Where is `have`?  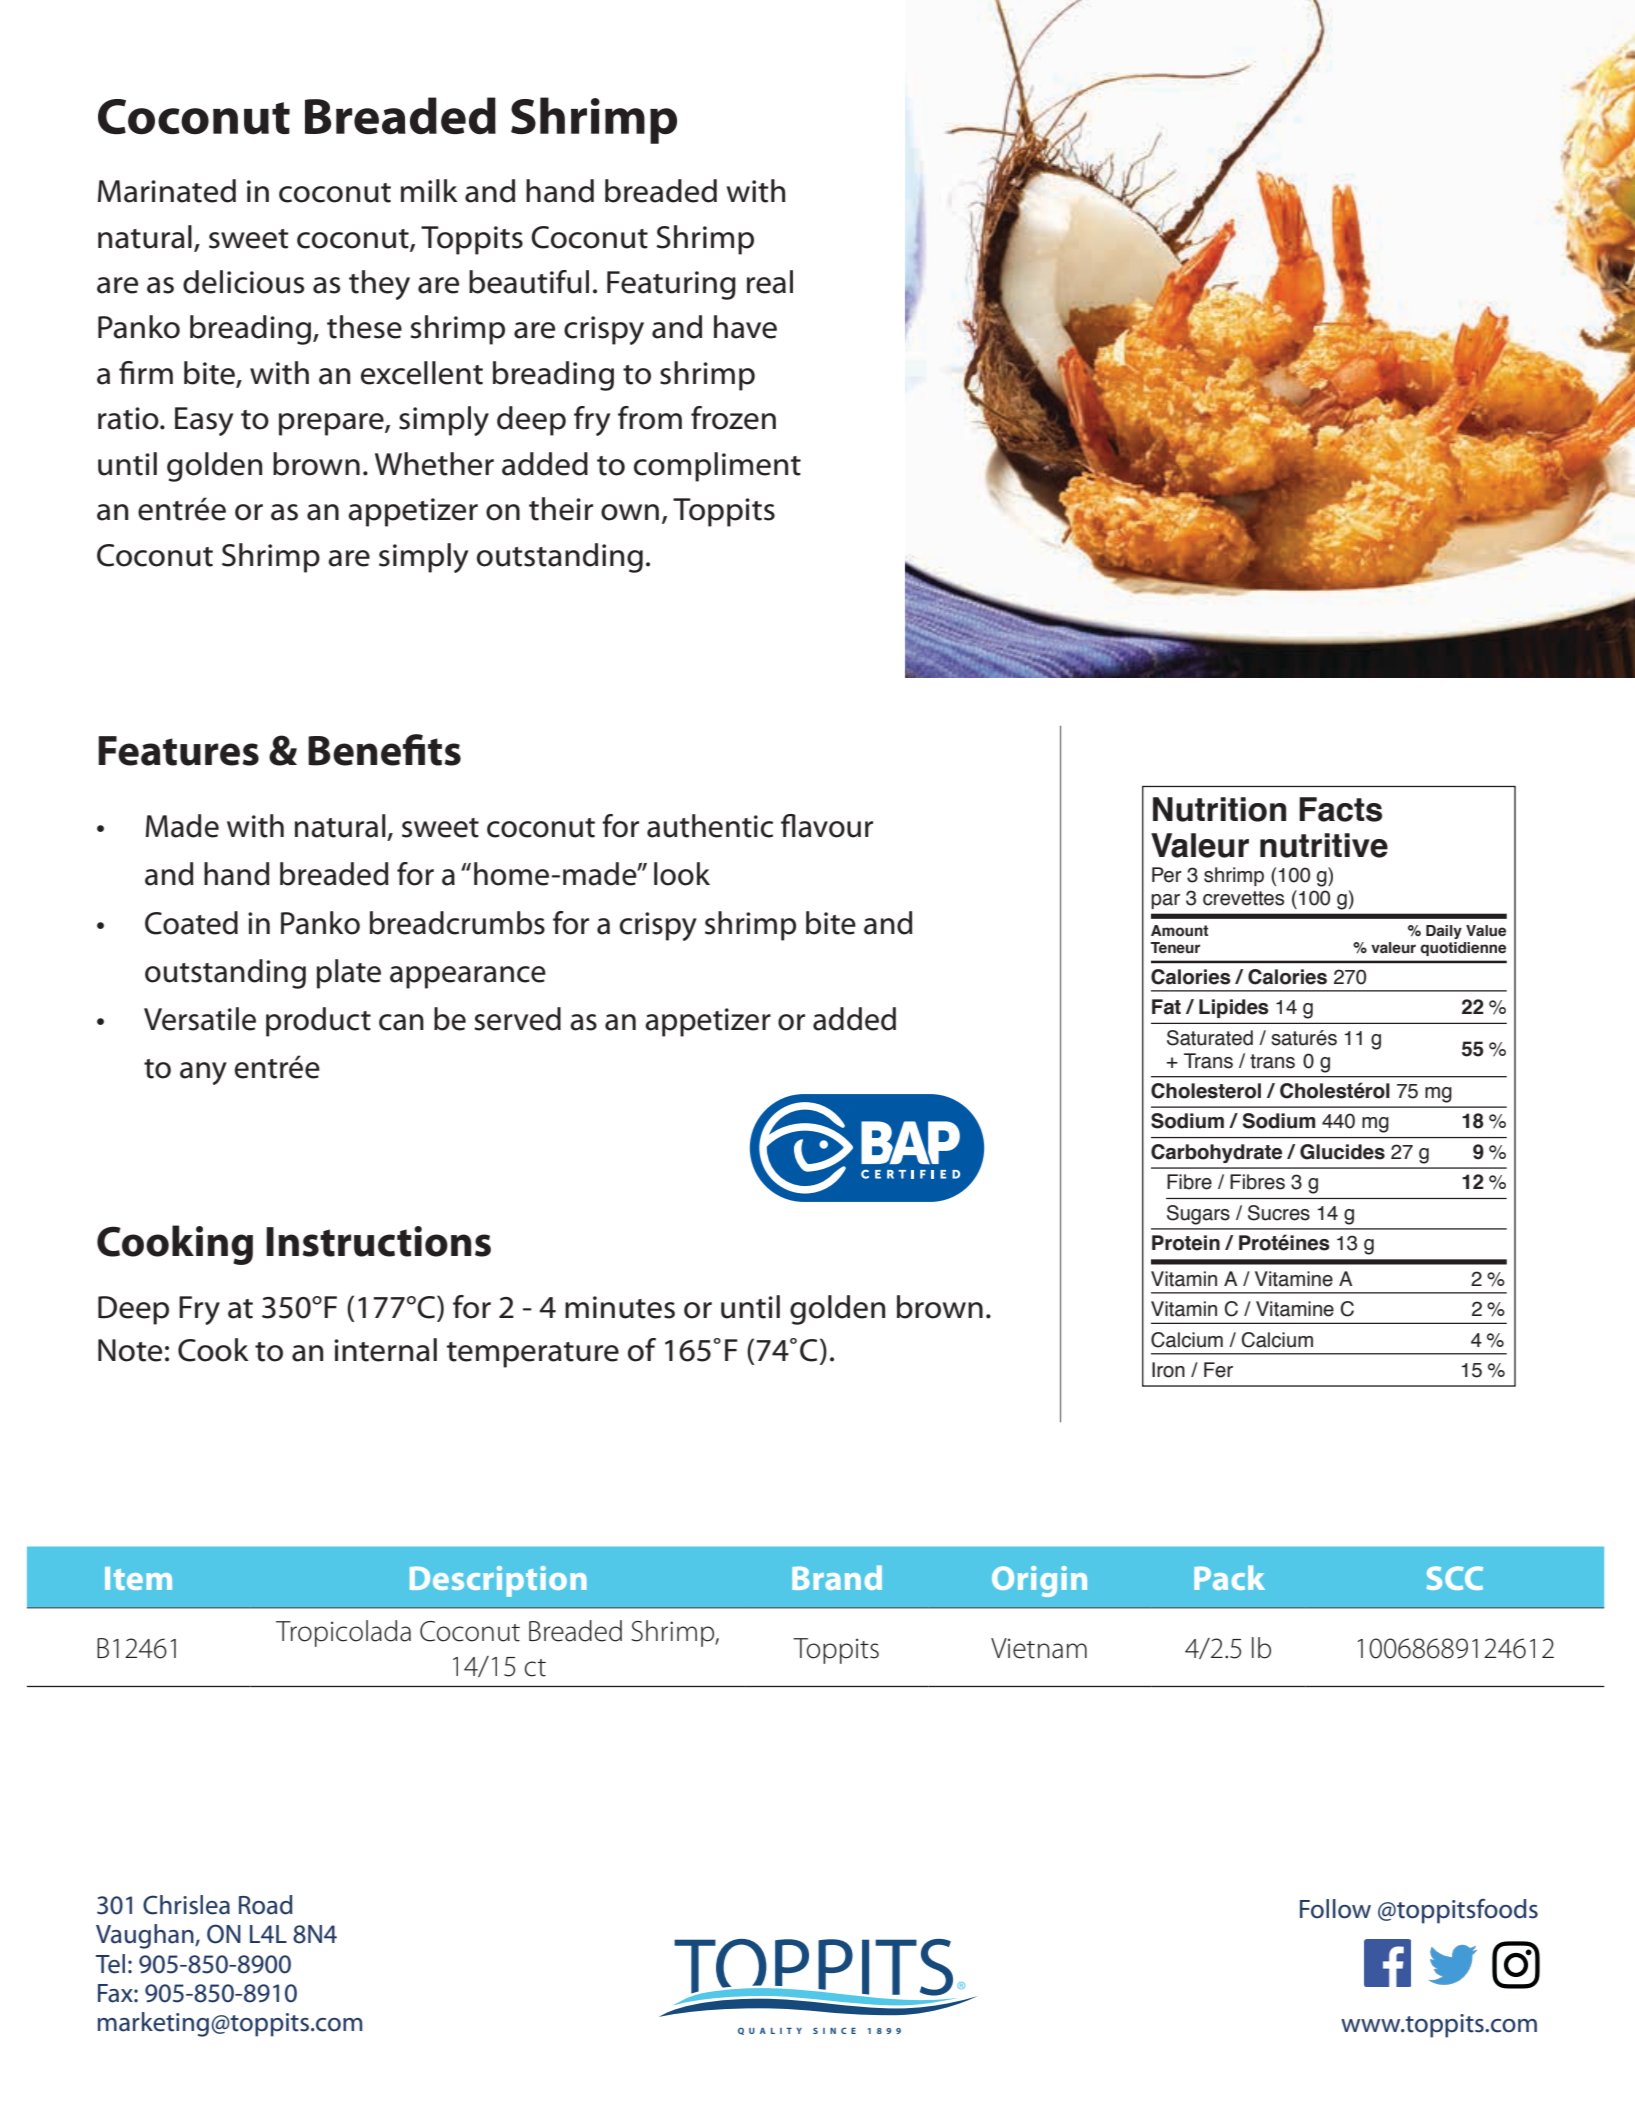
have is located at coordinates (745, 327).
